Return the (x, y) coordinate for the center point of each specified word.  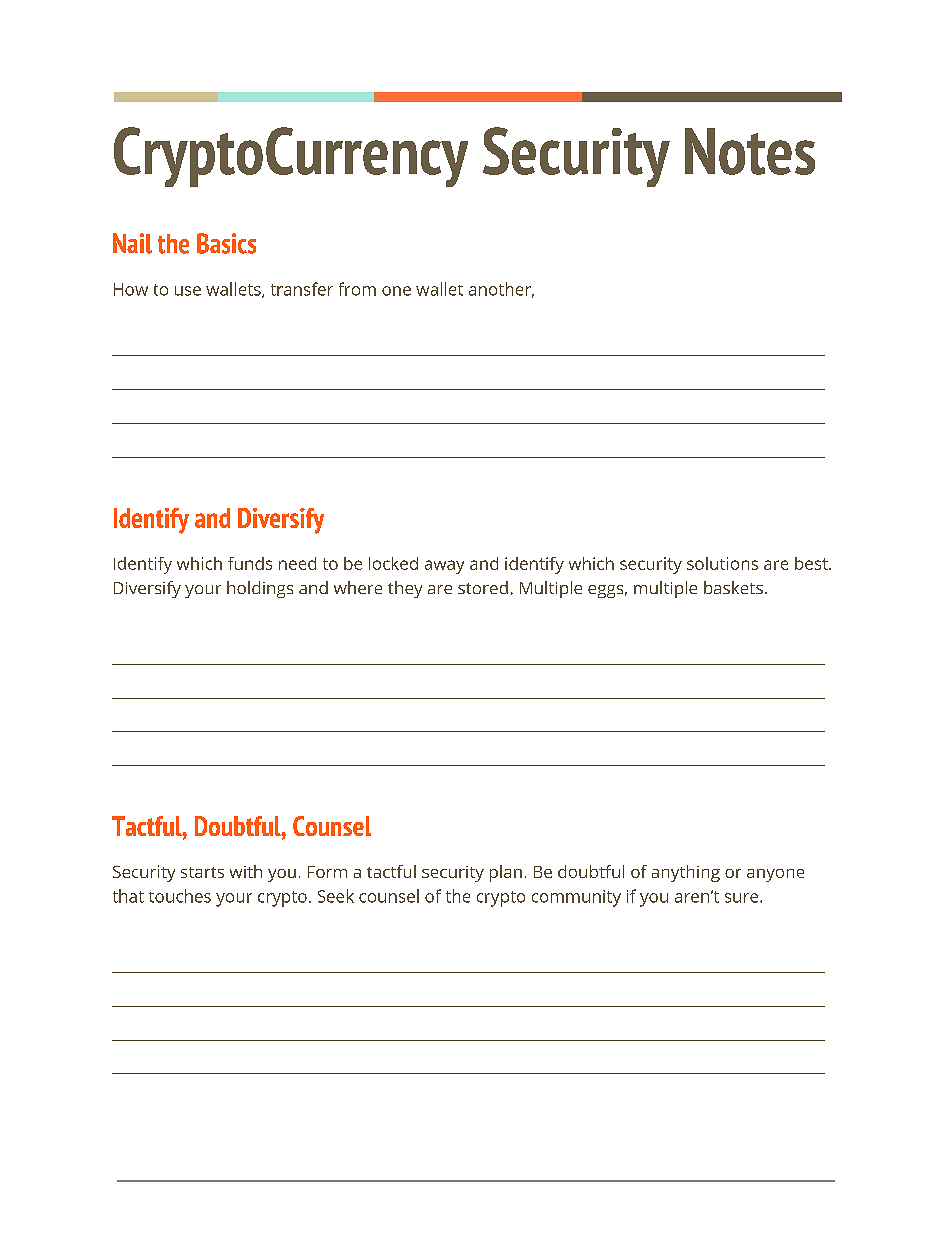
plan (506, 873)
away (444, 567)
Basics (226, 243)
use (188, 291)
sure (743, 898)
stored (483, 587)
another (501, 290)
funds (250, 563)
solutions (722, 563)
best (812, 563)
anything (686, 873)
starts (202, 872)
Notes (750, 151)
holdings (260, 589)
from (357, 289)
